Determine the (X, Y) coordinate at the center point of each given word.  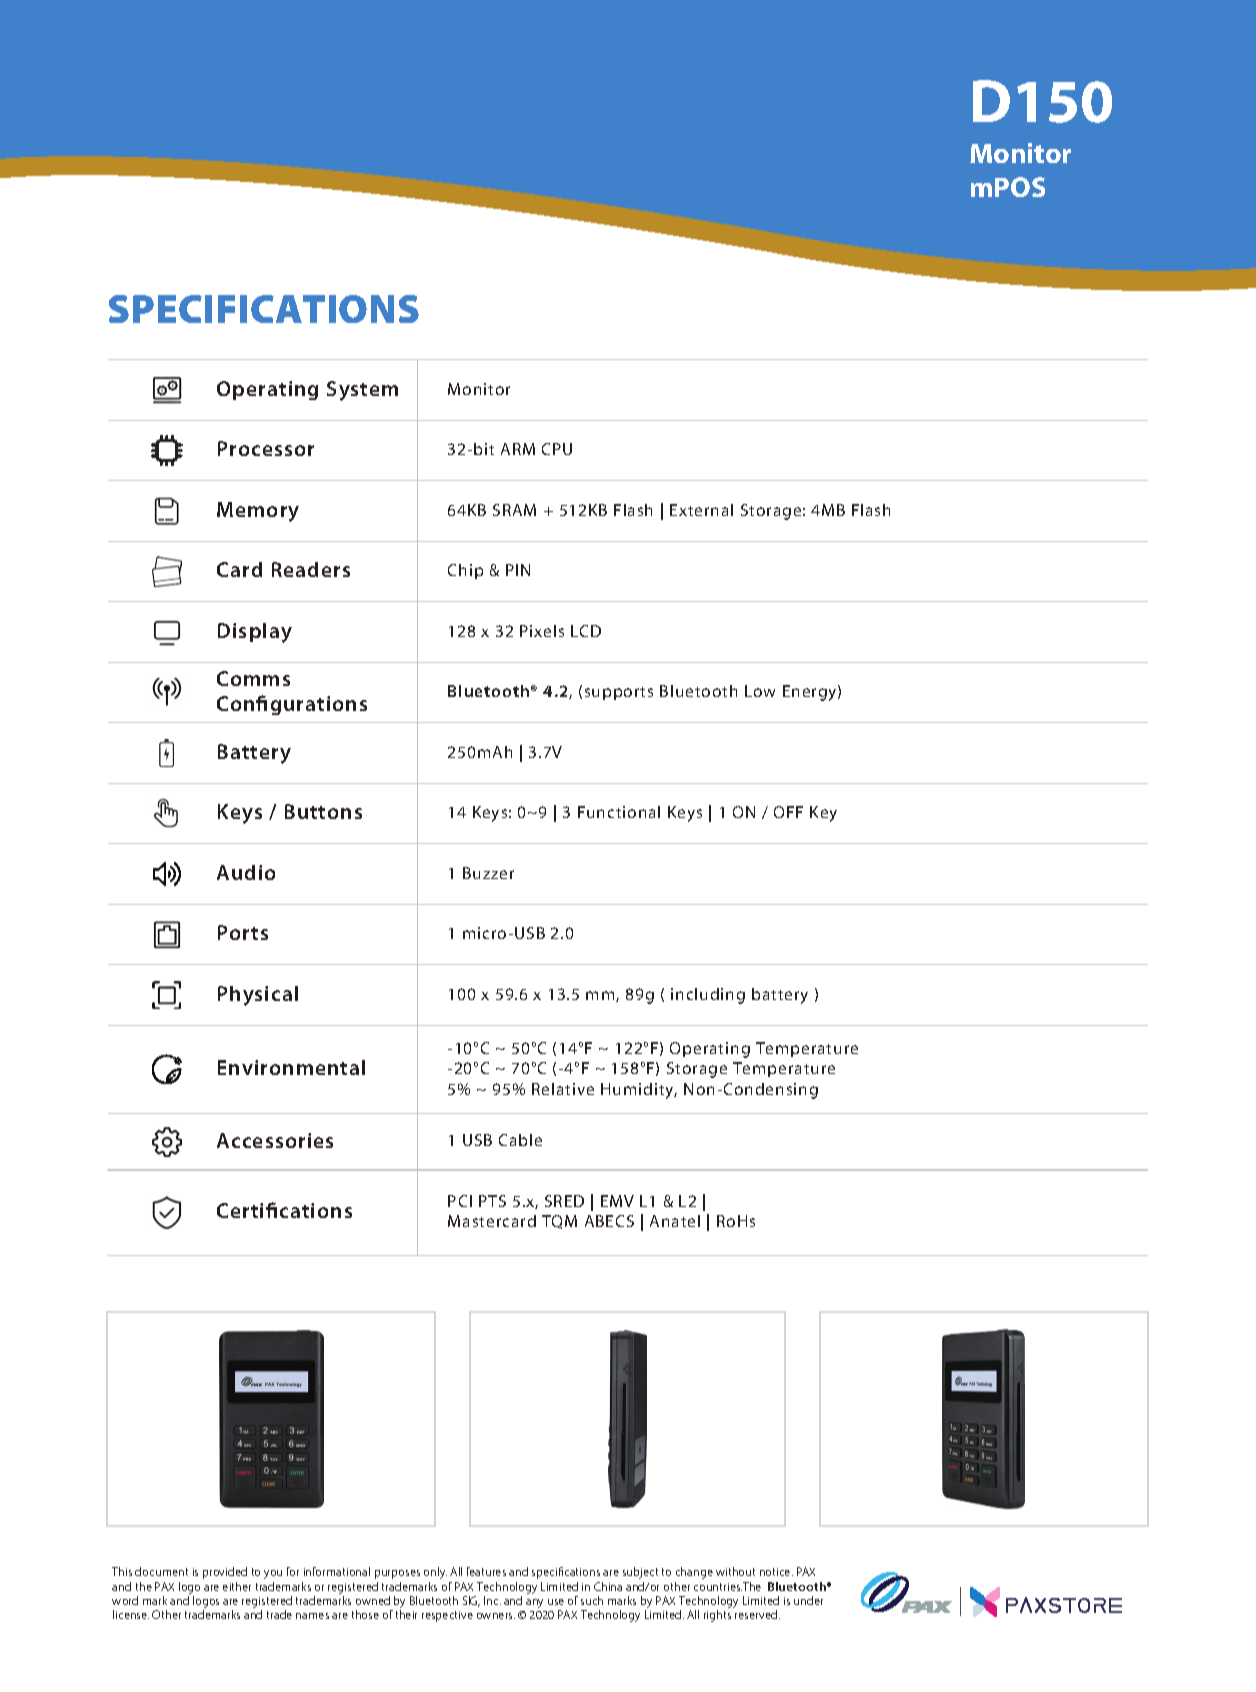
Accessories (275, 1140)
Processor (266, 448)
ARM (518, 449)
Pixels (542, 631)
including (708, 996)
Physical (258, 996)
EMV (617, 1201)
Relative (563, 1089)
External (701, 510)
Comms (253, 678)
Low (760, 691)
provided (225, 1573)
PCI (460, 1201)
